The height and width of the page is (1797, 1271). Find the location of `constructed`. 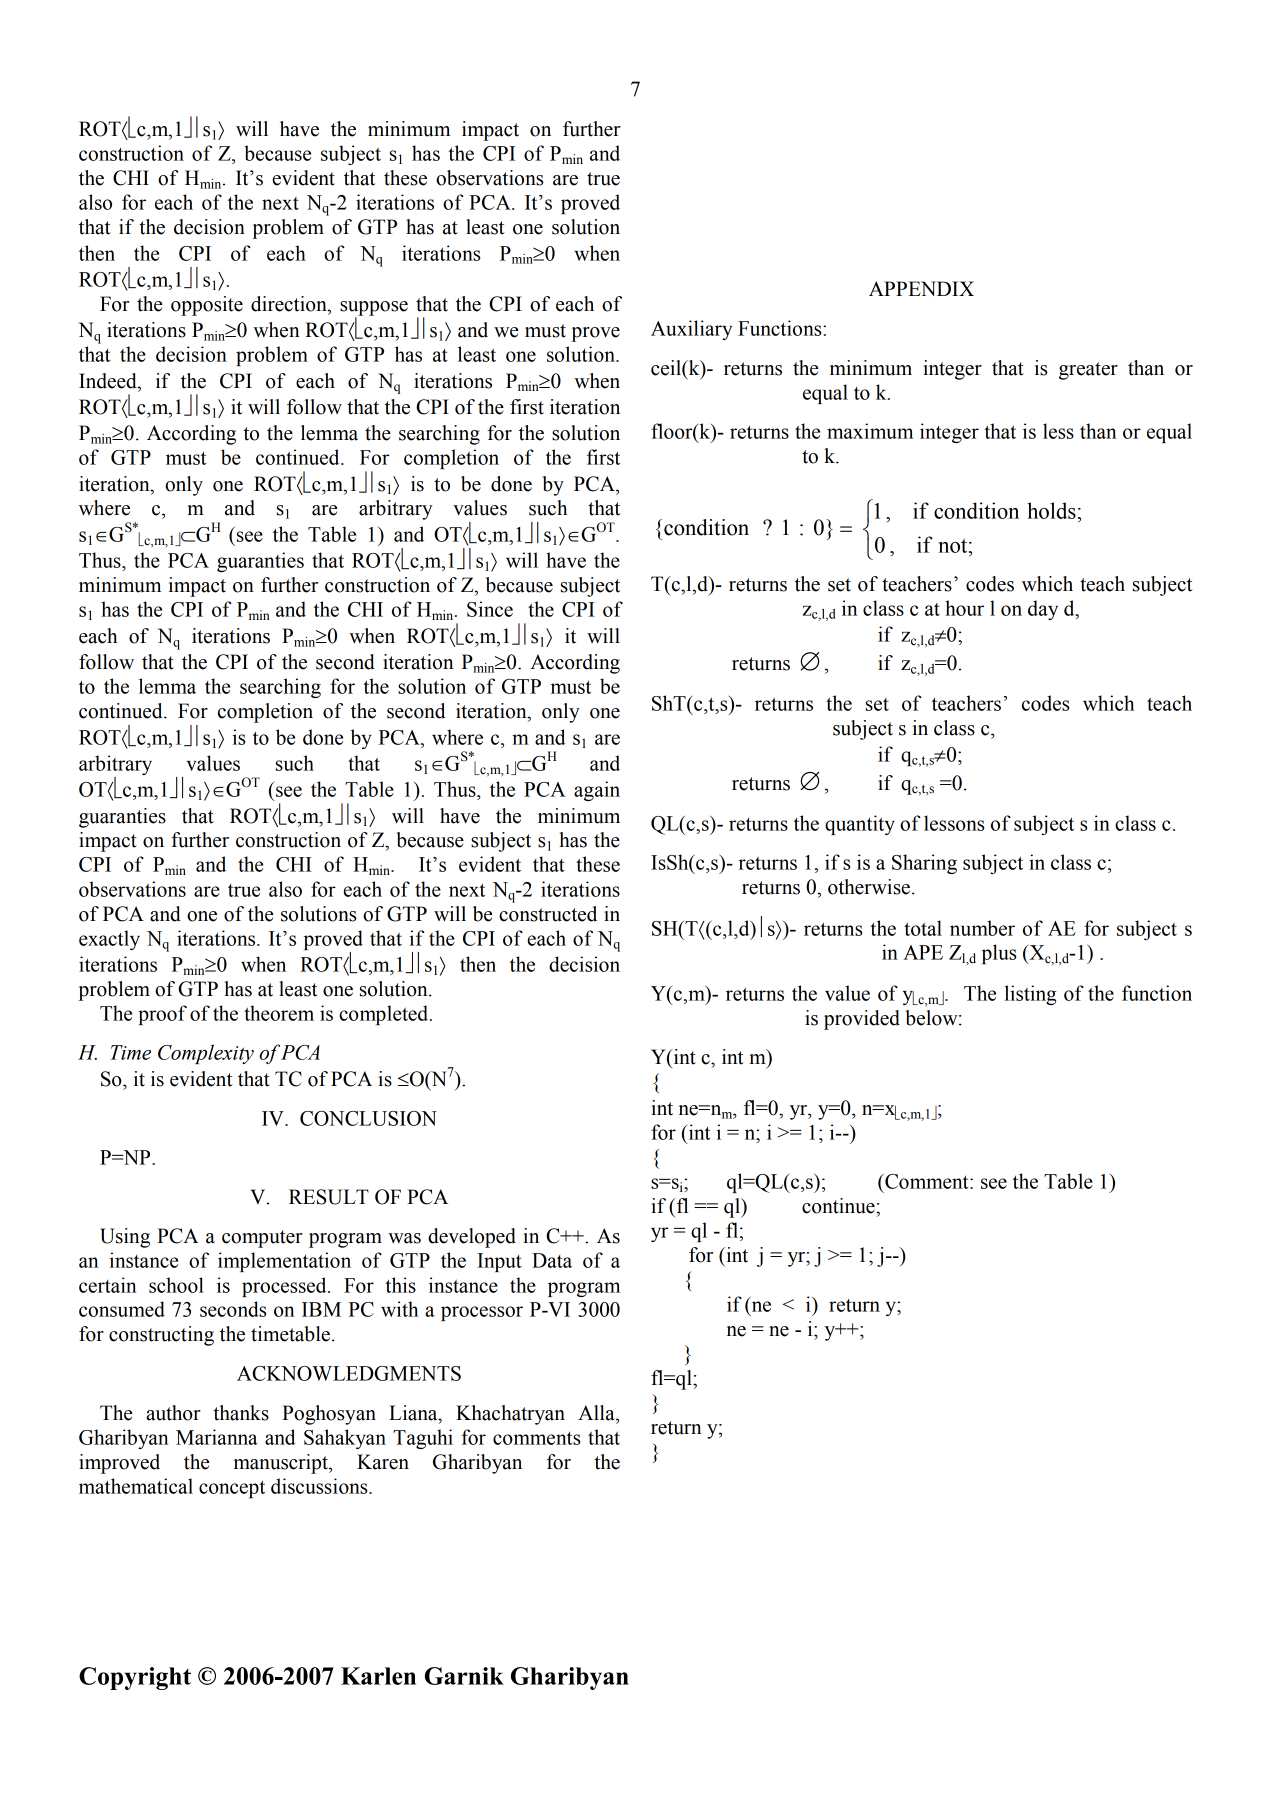

constructed is located at coordinates (548, 914).
